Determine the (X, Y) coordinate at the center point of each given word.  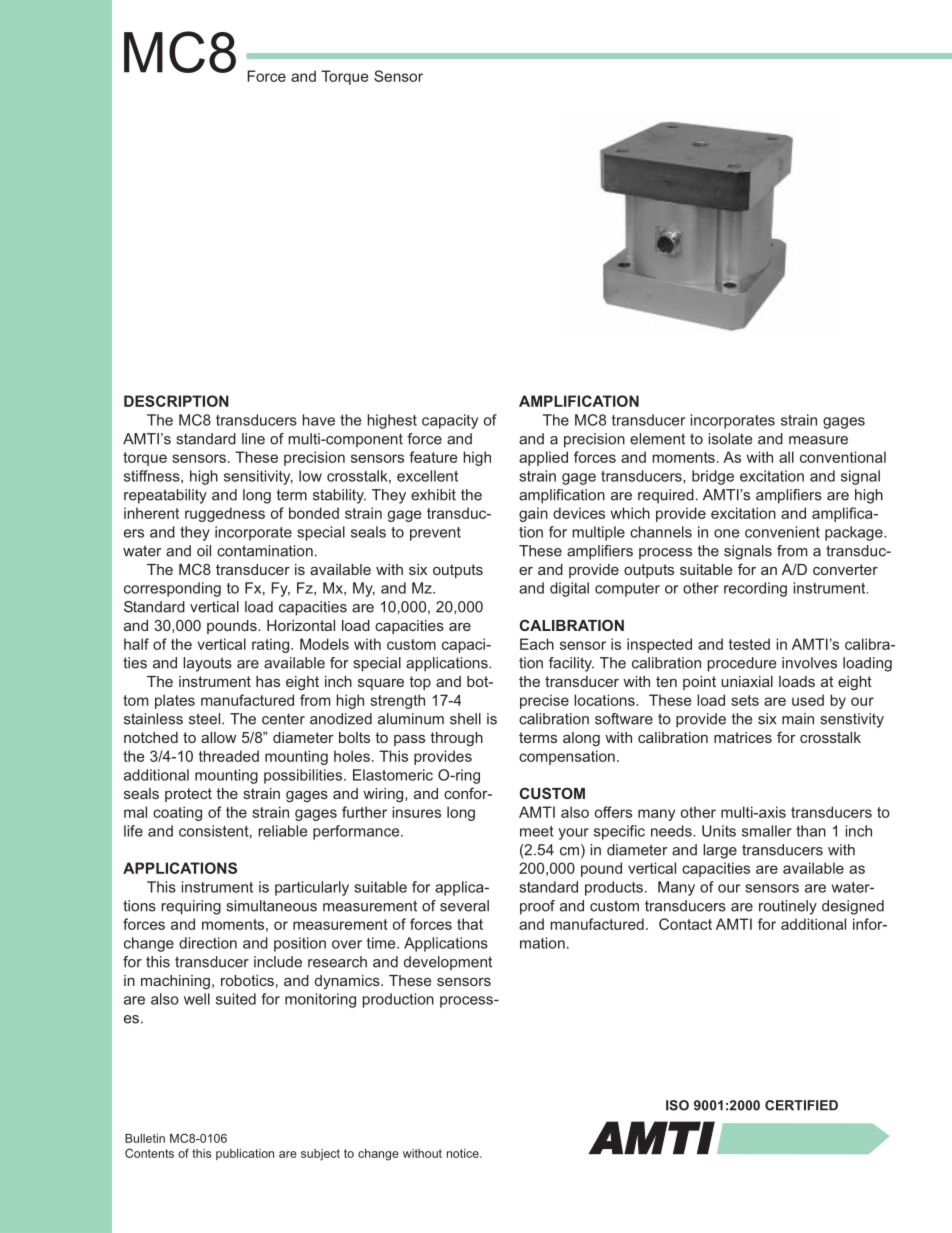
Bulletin (145, 1138)
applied (543, 458)
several (464, 906)
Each (537, 644)
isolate (730, 439)
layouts (207, 664)
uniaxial (747, 681)
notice (464, 1153)
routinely (788, 907)
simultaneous (271, 906)
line (253, 439)
